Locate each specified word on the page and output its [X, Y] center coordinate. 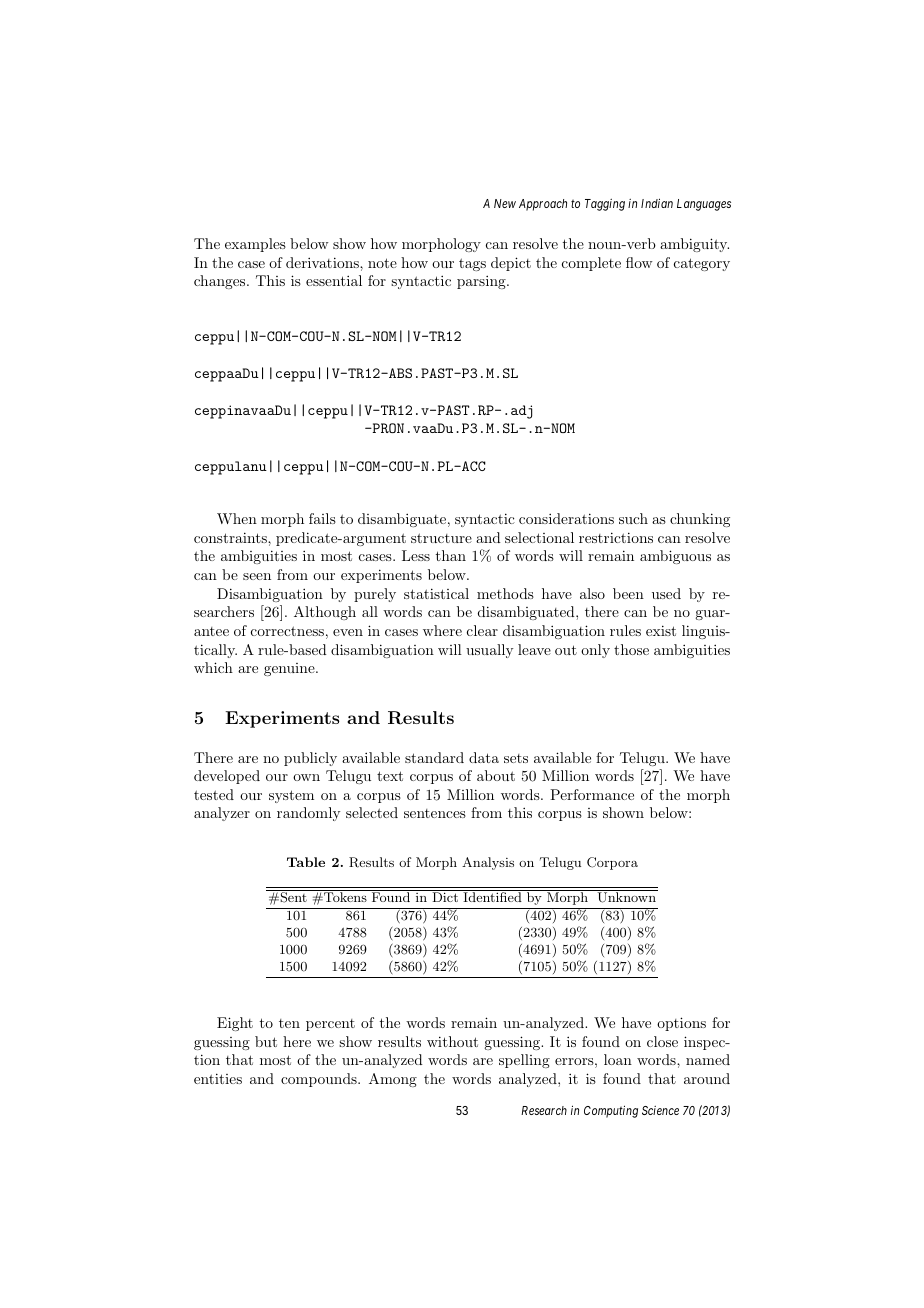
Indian [657, 203]
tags [472, 264]
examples [255, 245]
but [266, 1041]
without [452, 1041]
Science [660, 1110]
